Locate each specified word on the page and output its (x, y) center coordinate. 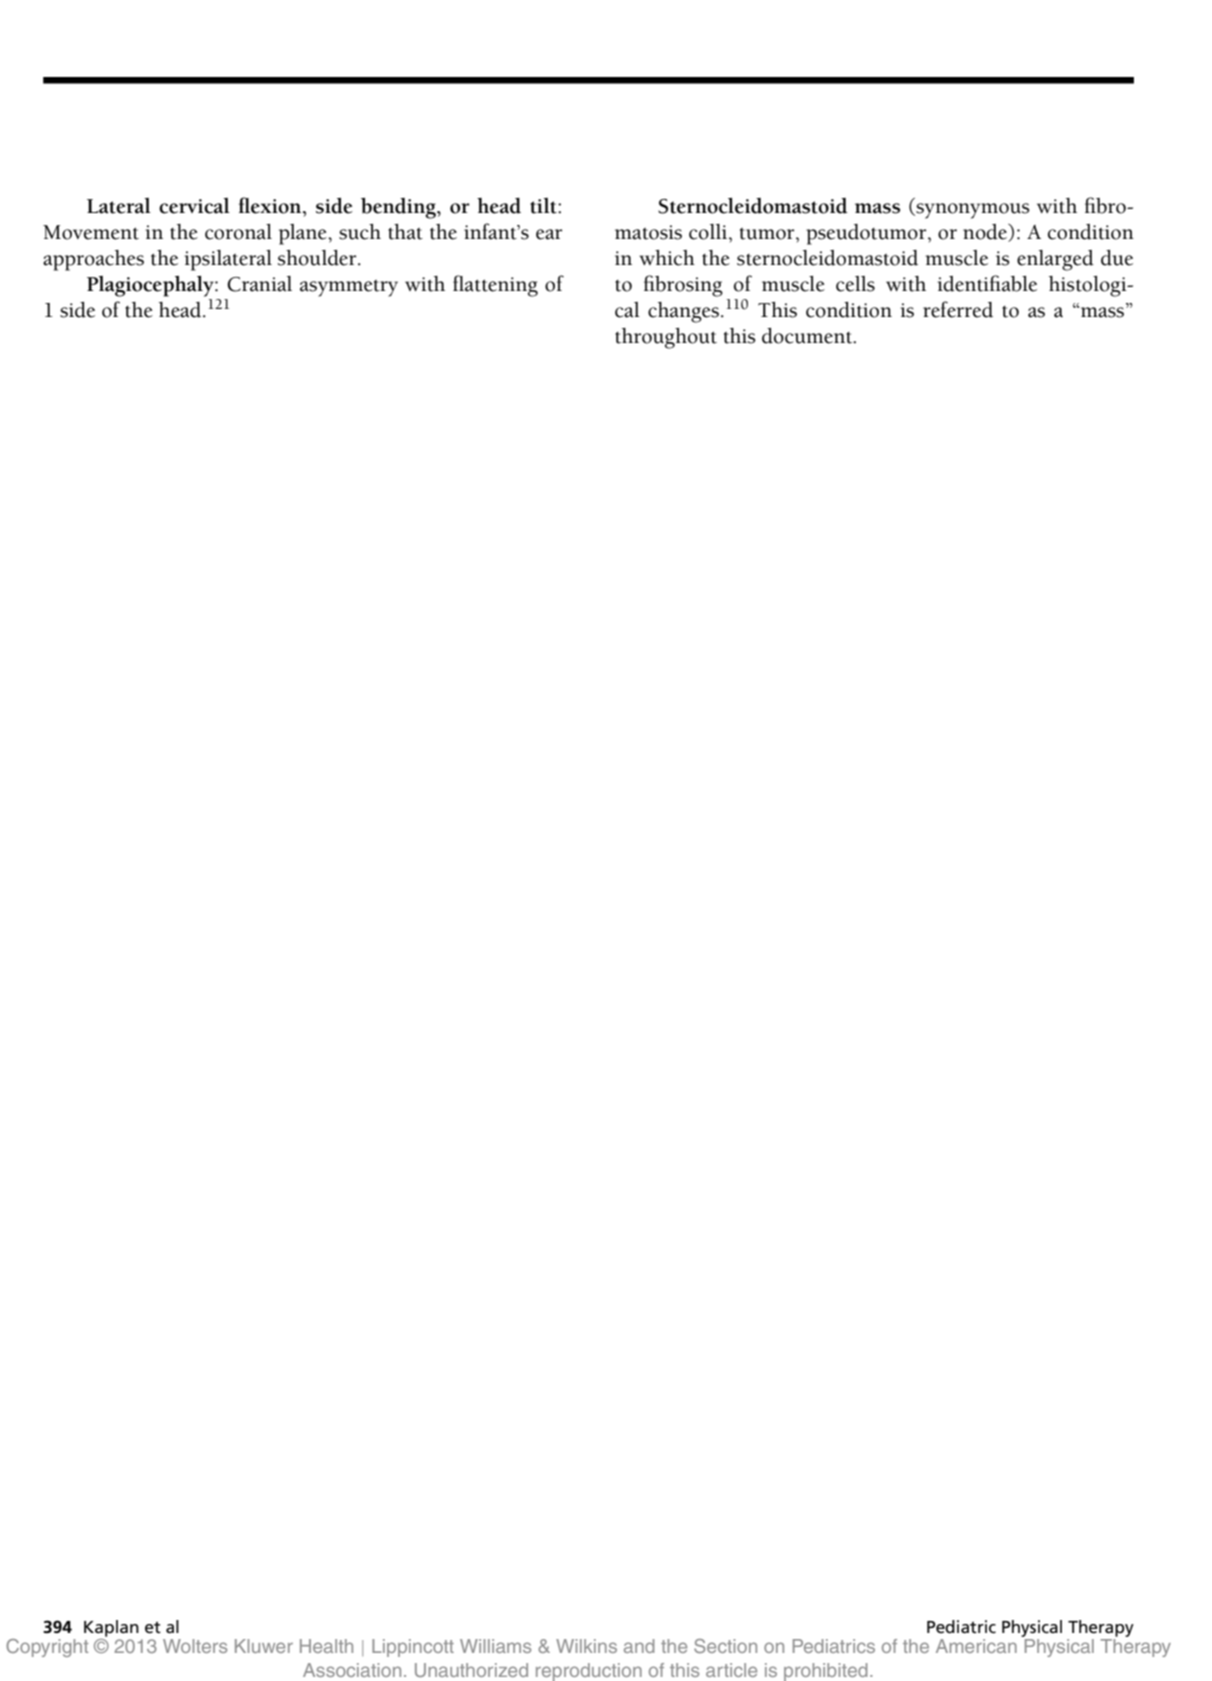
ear (549, 234)
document (808, 336)
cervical (194, 206)
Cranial (259, 284)
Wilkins (586, 1646)
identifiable (987, 283)
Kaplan (111, 1628)
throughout (666, 338)
